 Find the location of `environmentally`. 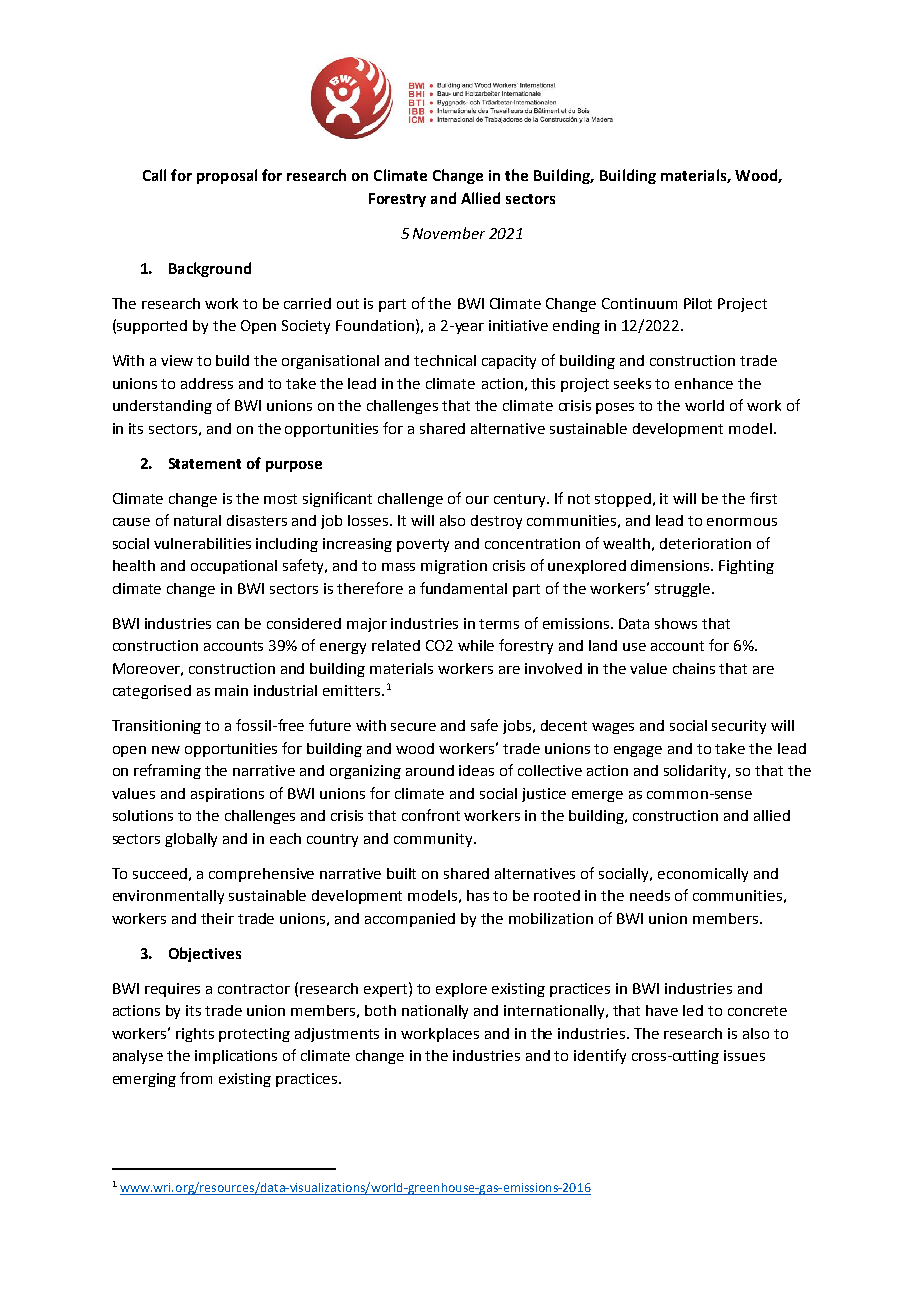

environmentally is located at coordinates (168, 897).
